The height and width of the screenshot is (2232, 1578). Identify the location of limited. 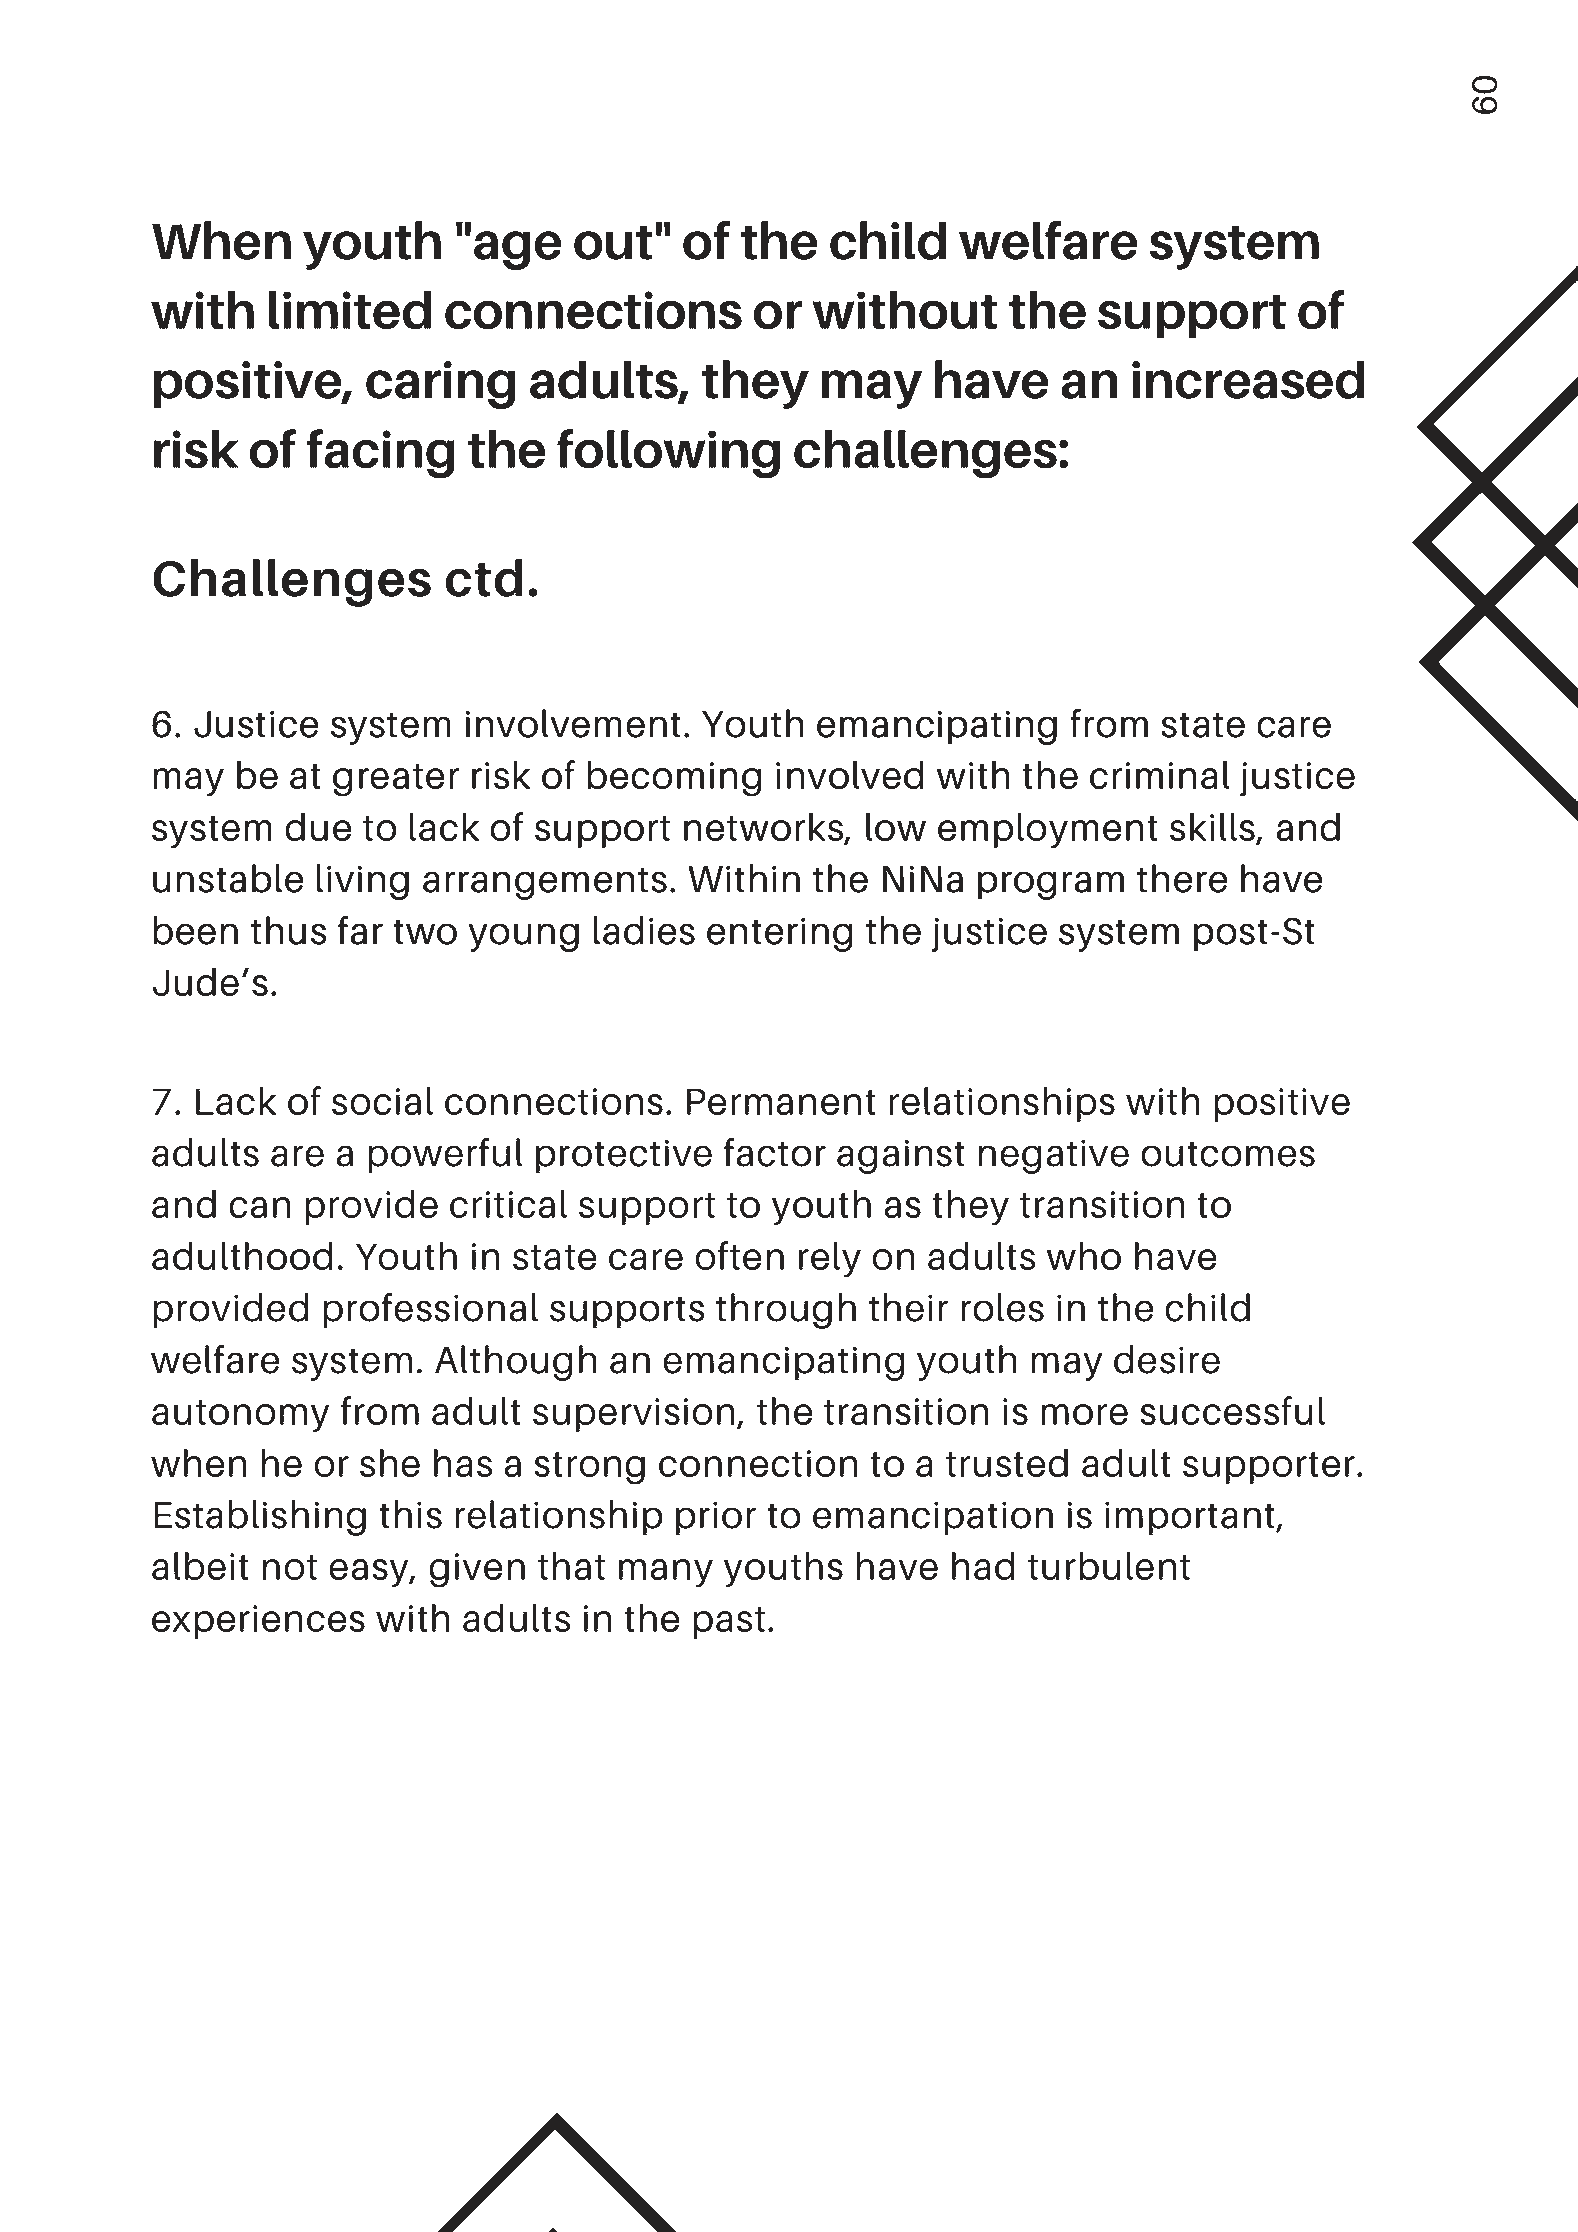
(350, 310).
